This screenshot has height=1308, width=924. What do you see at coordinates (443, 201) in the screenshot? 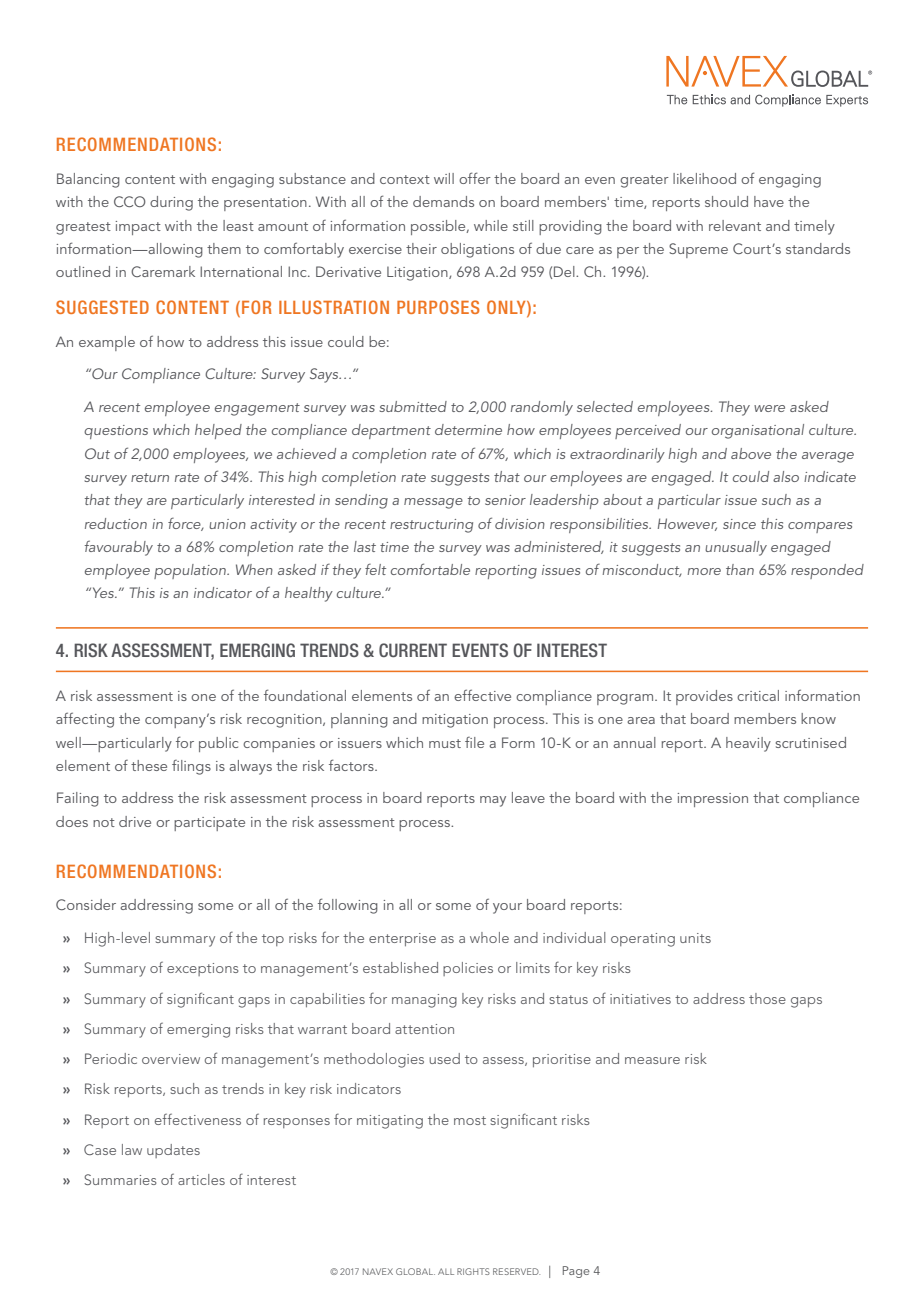
I see `demands` at bounding box center [443, 201].
